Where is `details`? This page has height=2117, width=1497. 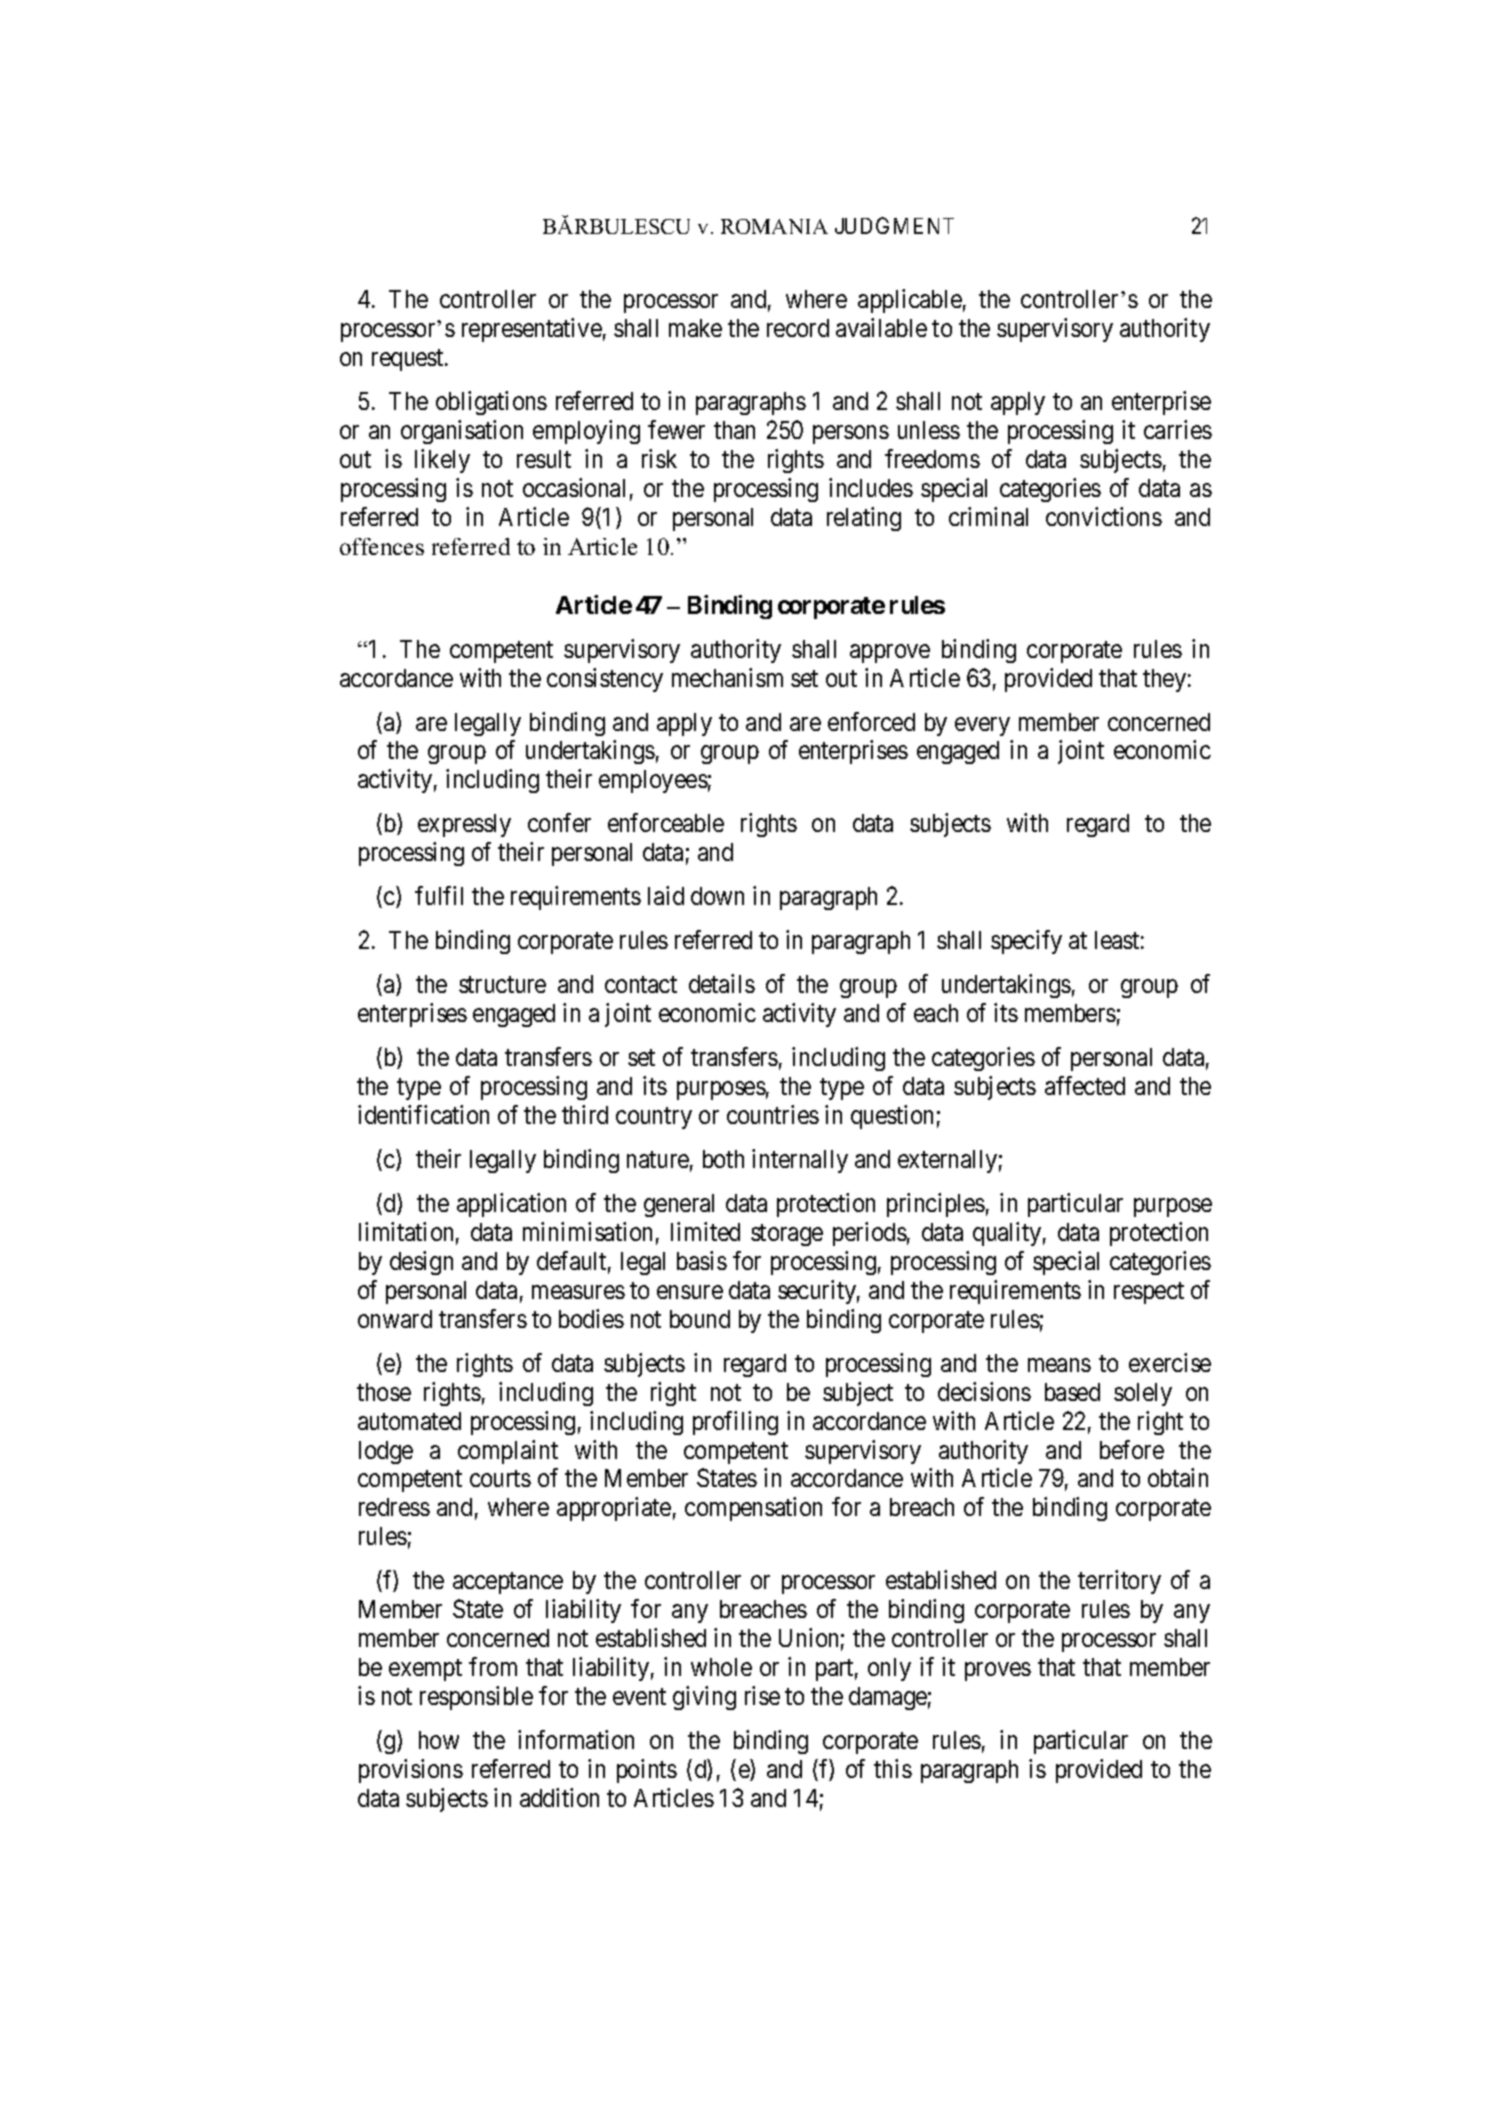 details is located at coordinates (722, 983).
